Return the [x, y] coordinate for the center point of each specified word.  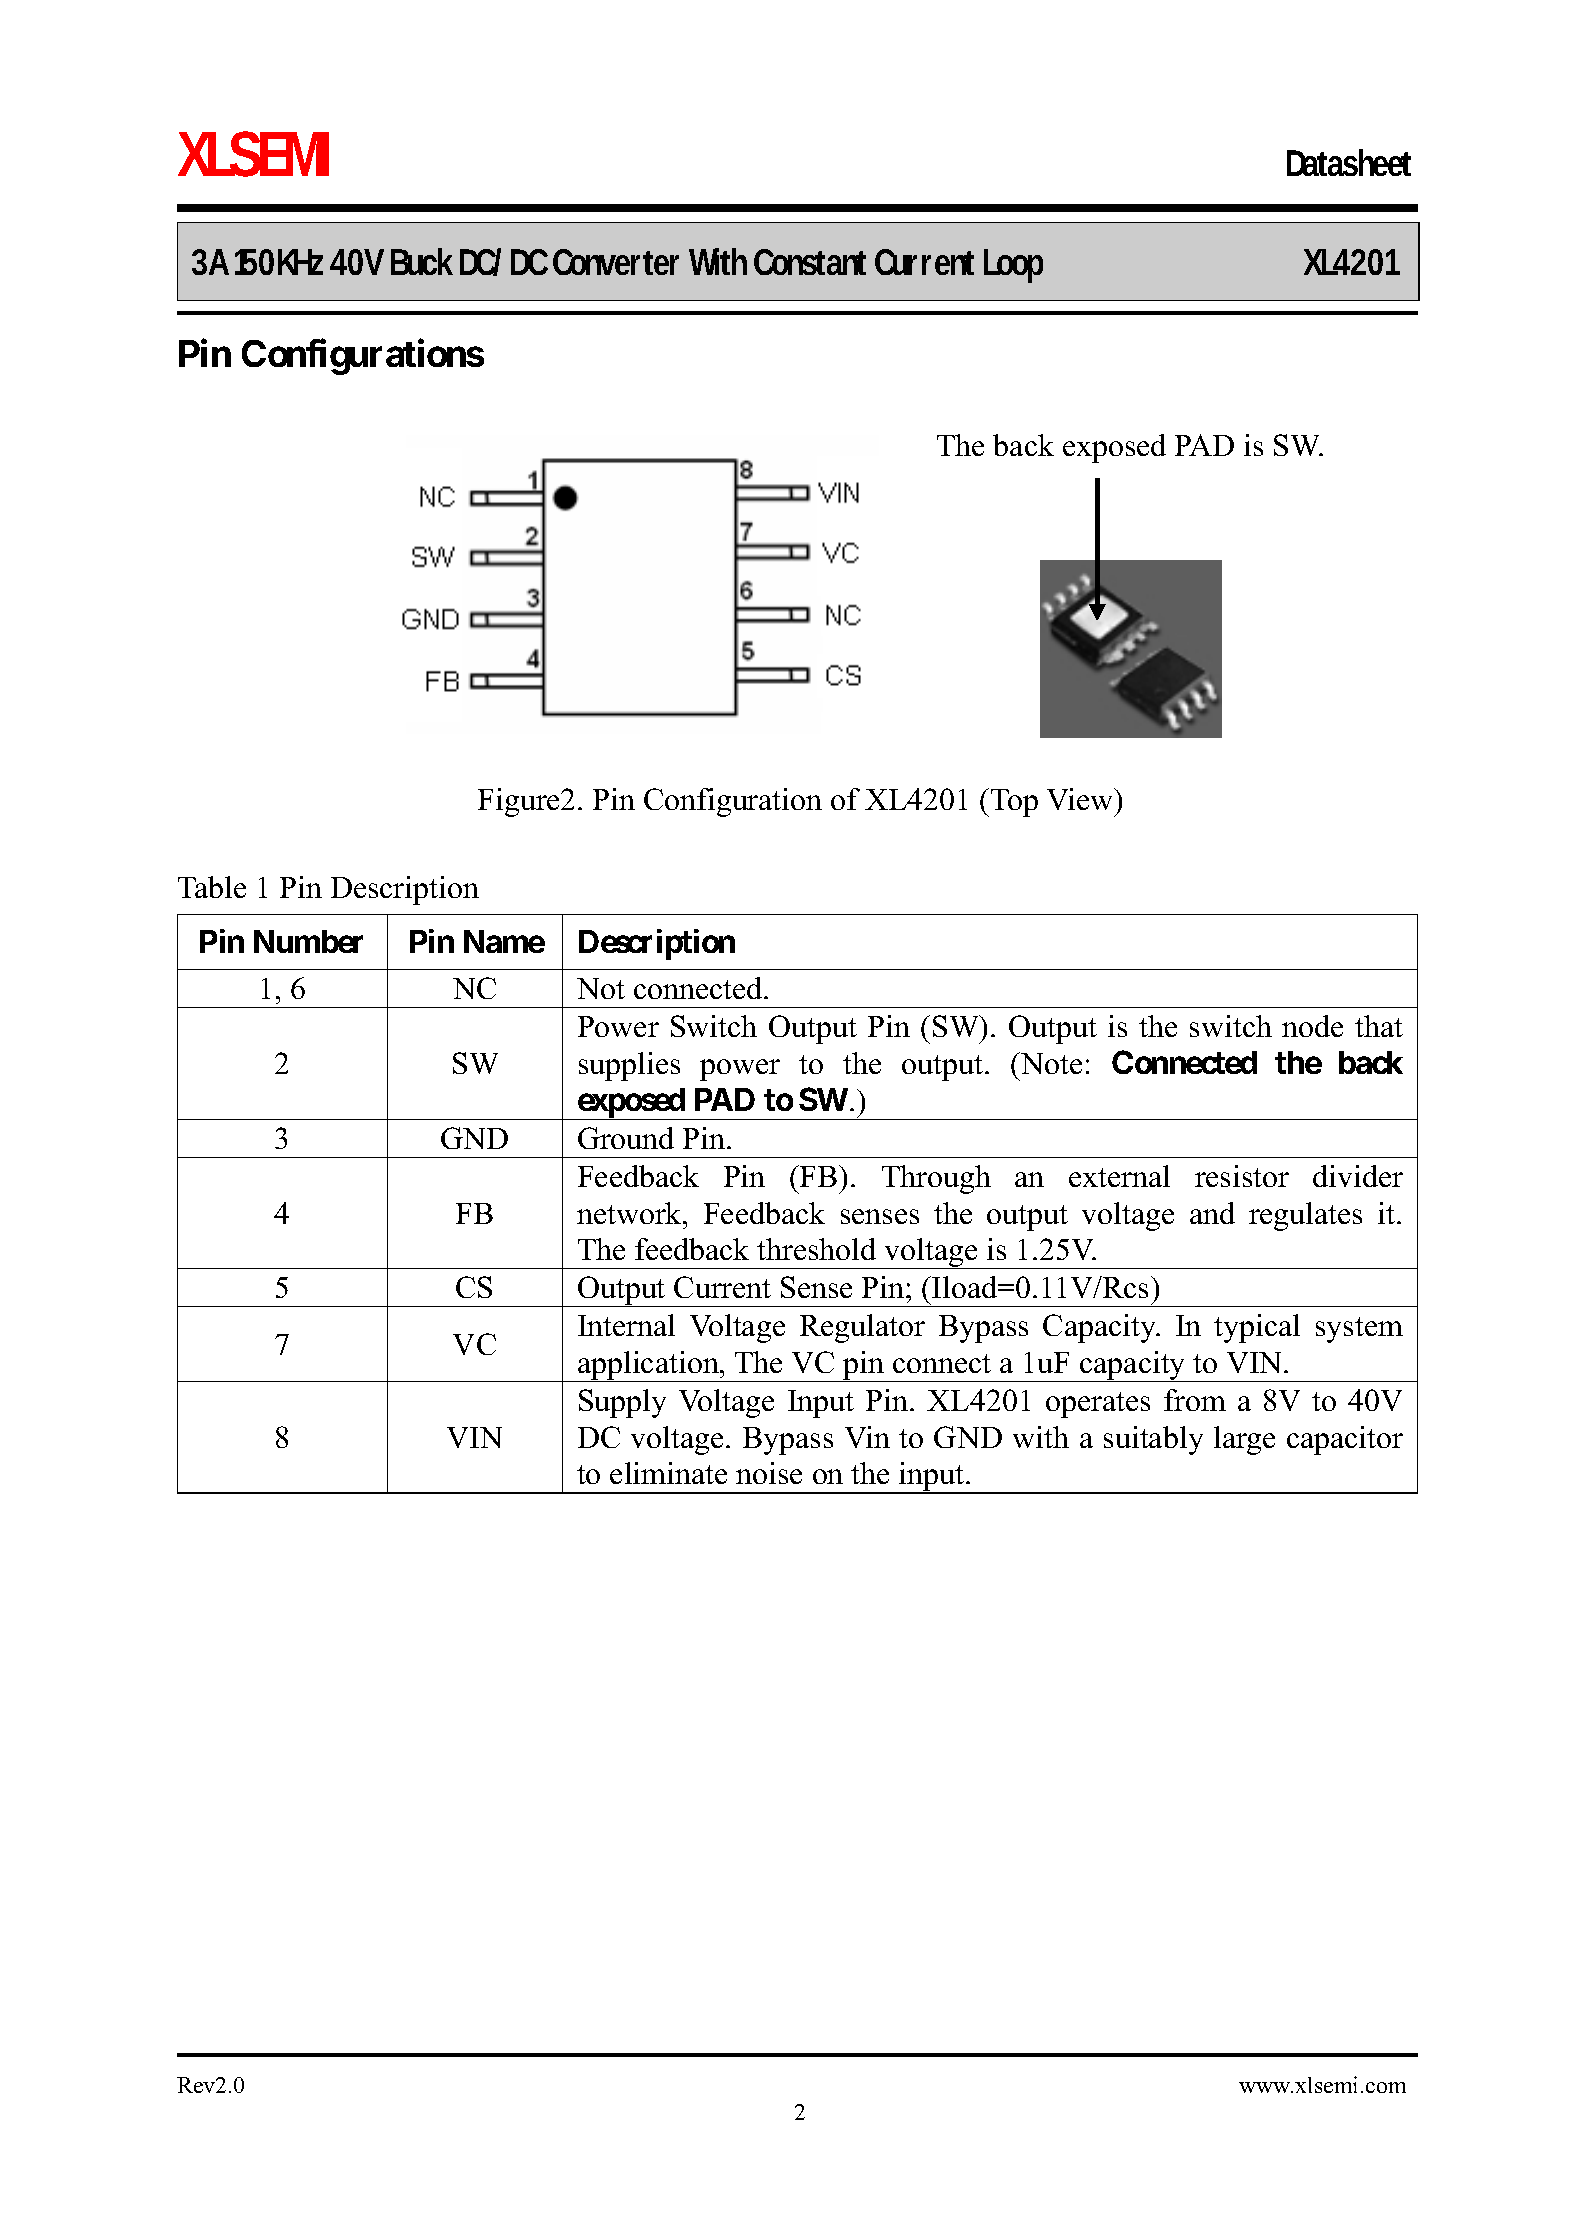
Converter [616, 262]
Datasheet [1349, 162]
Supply [622, 1403]
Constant [810, 262]
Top [1014, 803]
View [1081, 799]
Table [212, 887]
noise [769, 1473]
